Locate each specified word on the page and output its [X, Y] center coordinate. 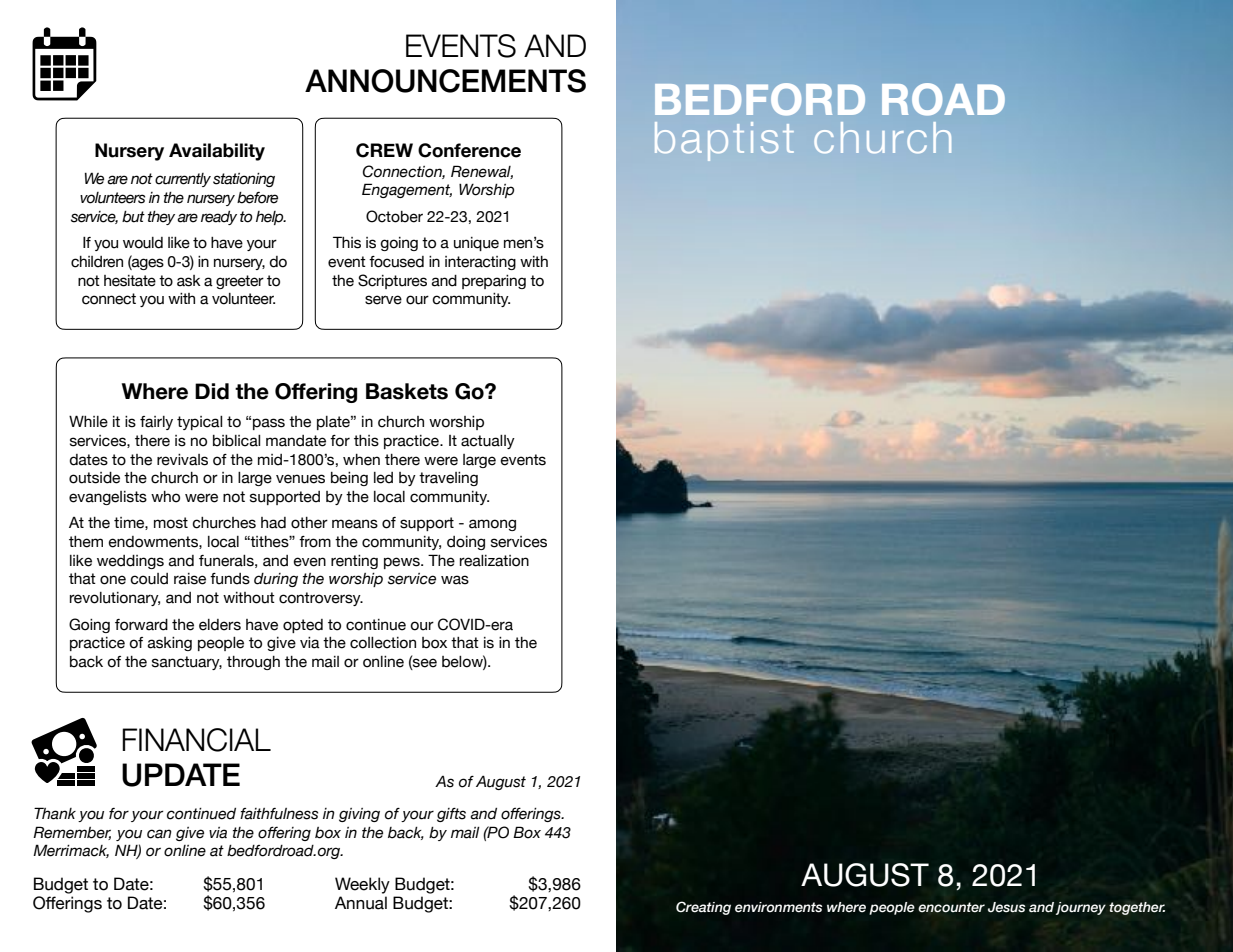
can [159, 834]
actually [488, 442]
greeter [240, 282]
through [253, 663]
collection [383, 643]
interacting [480, 263]
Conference [469, 150]
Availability [217, 152]
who [165, 497]
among [492, 525]
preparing [494, 282]
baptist [724, 141]
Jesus [1007, 907]
